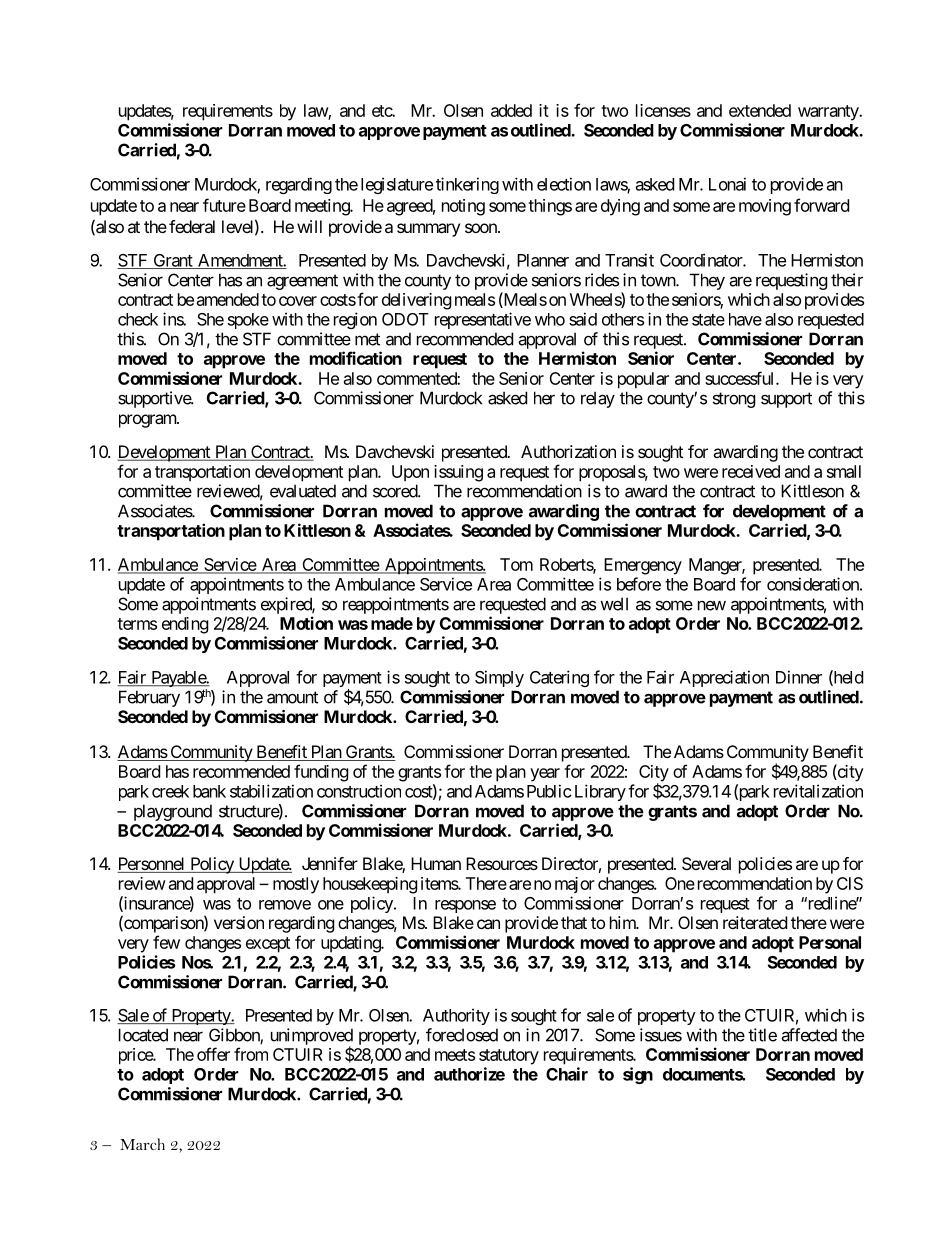  I want to click on Personnel, so click(152, 865).
